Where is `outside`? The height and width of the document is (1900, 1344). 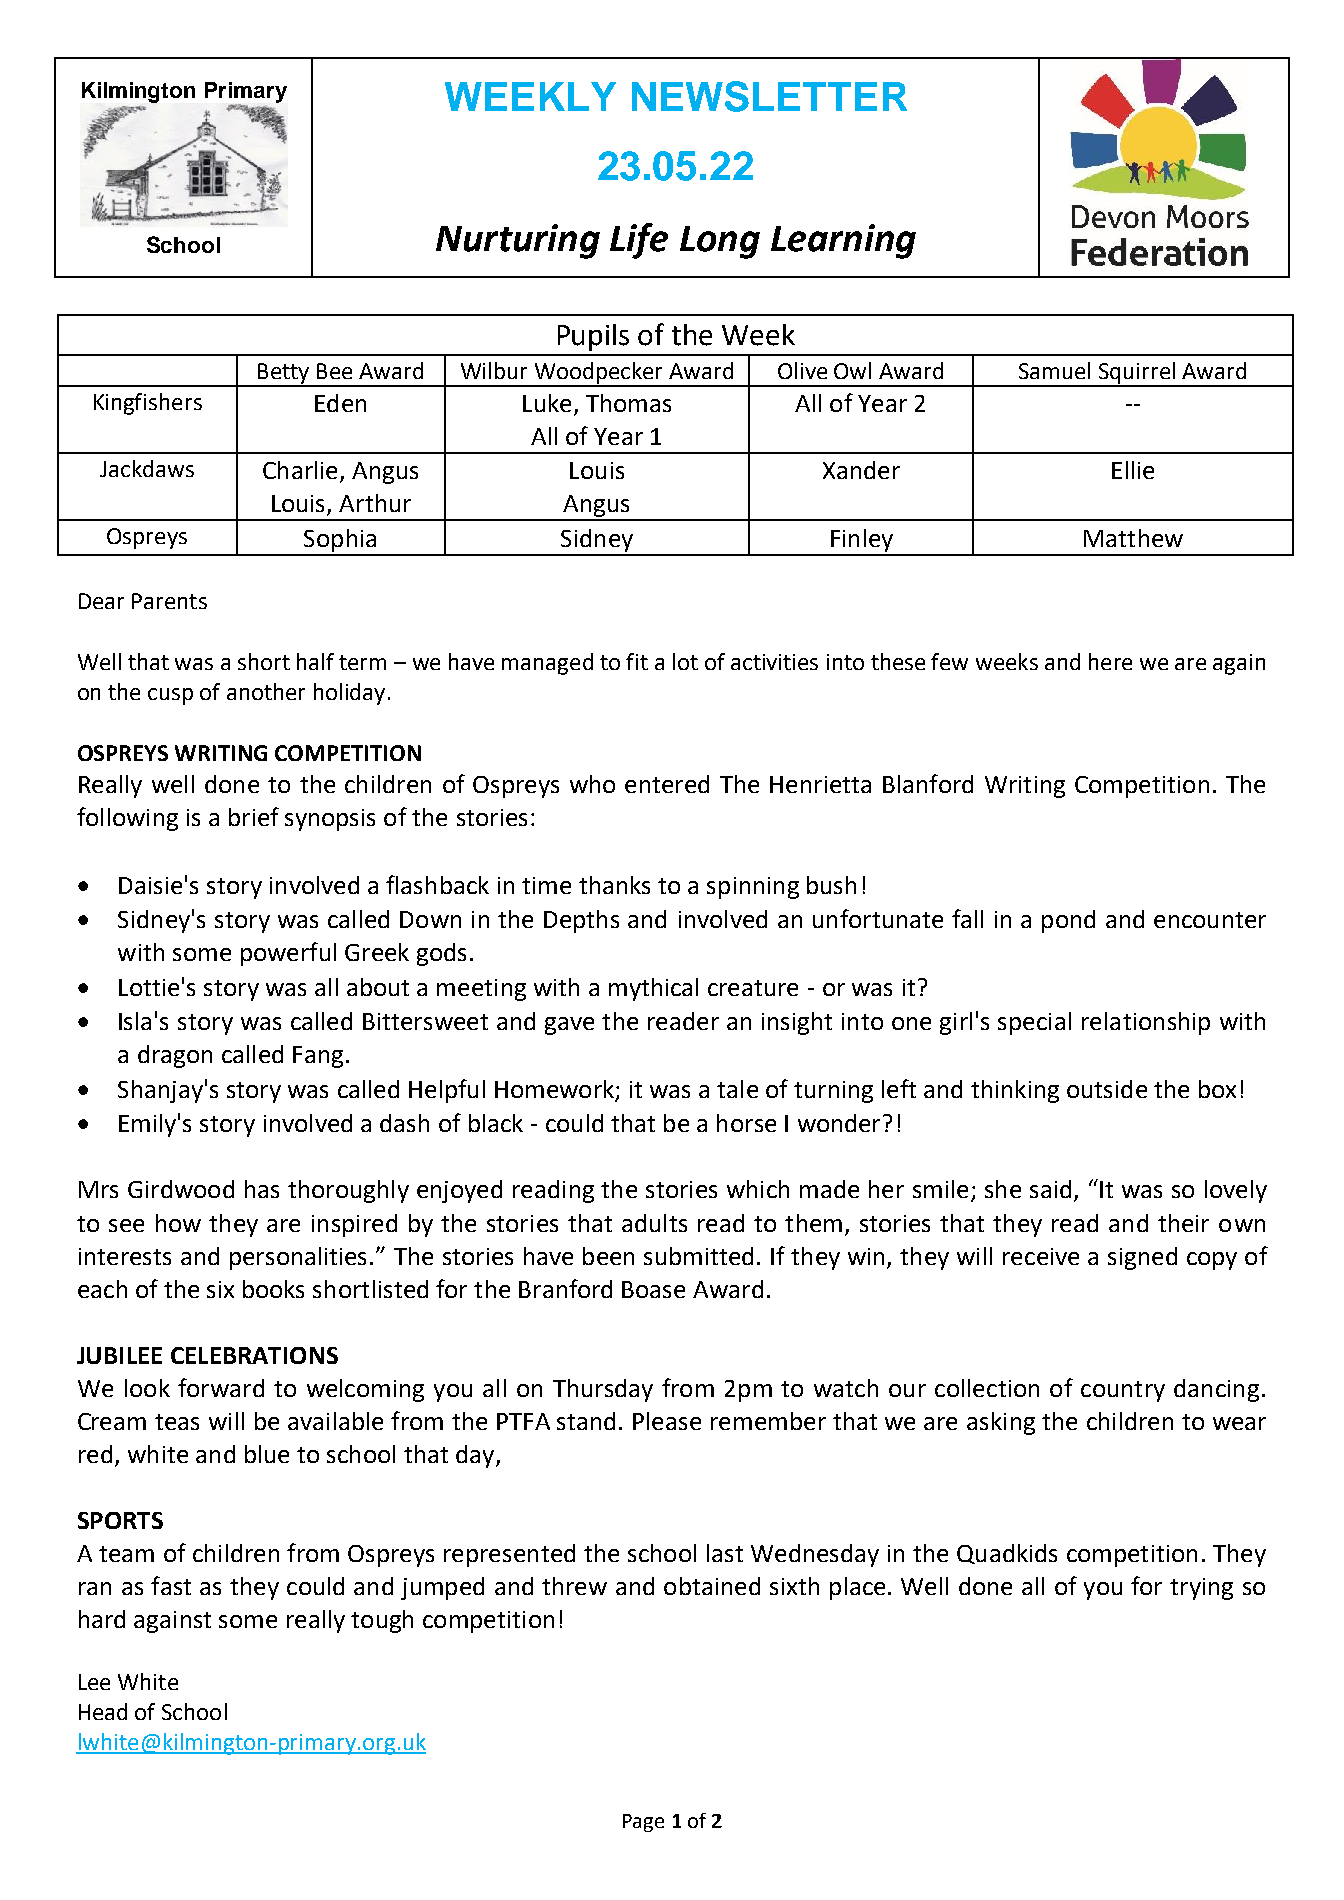
outside is located at coordinates (1107, 1089).
